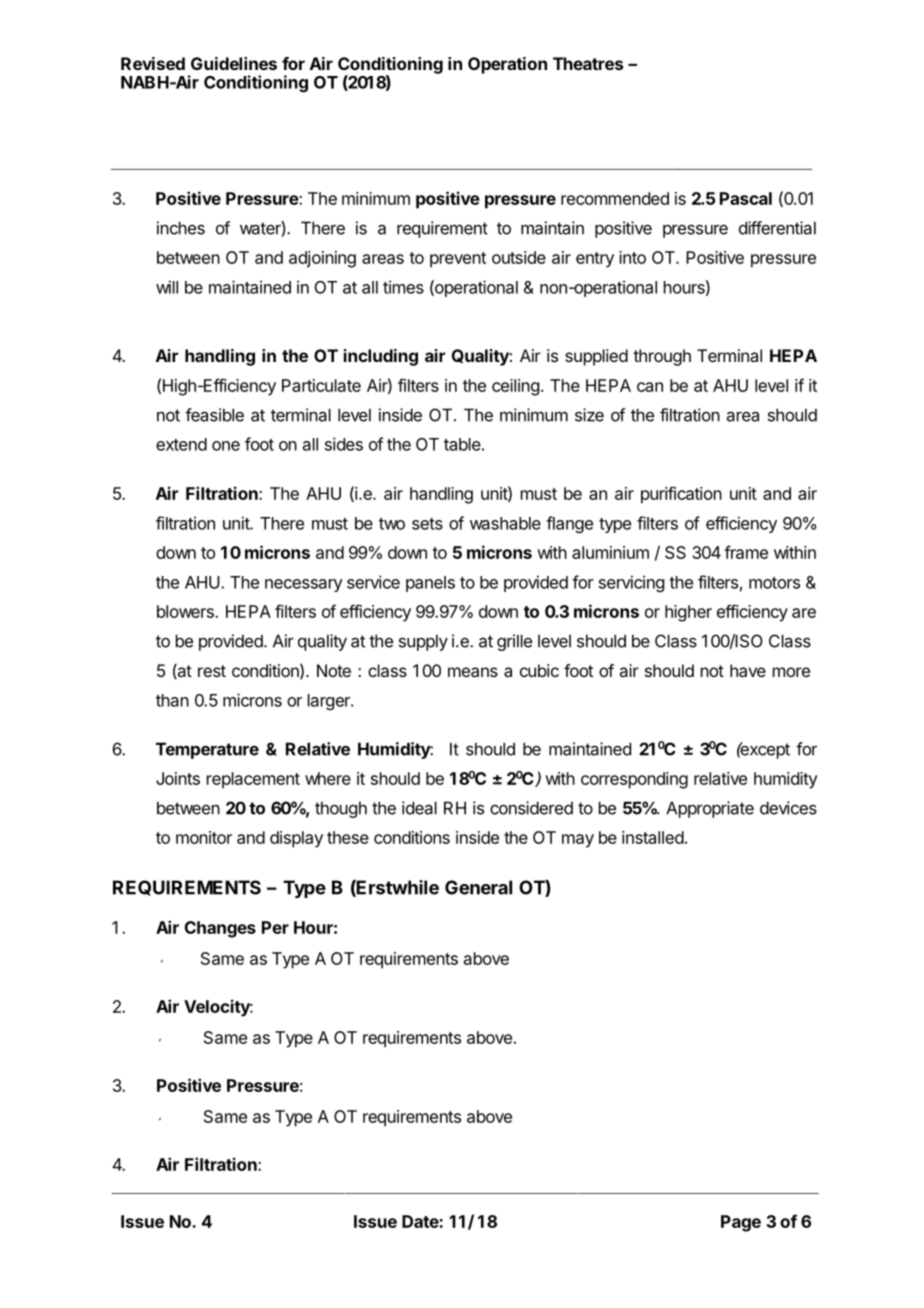  What do you see at coordinates (746, 198) in the document?
I see `Pascal` at bounding box center [746, 198].
